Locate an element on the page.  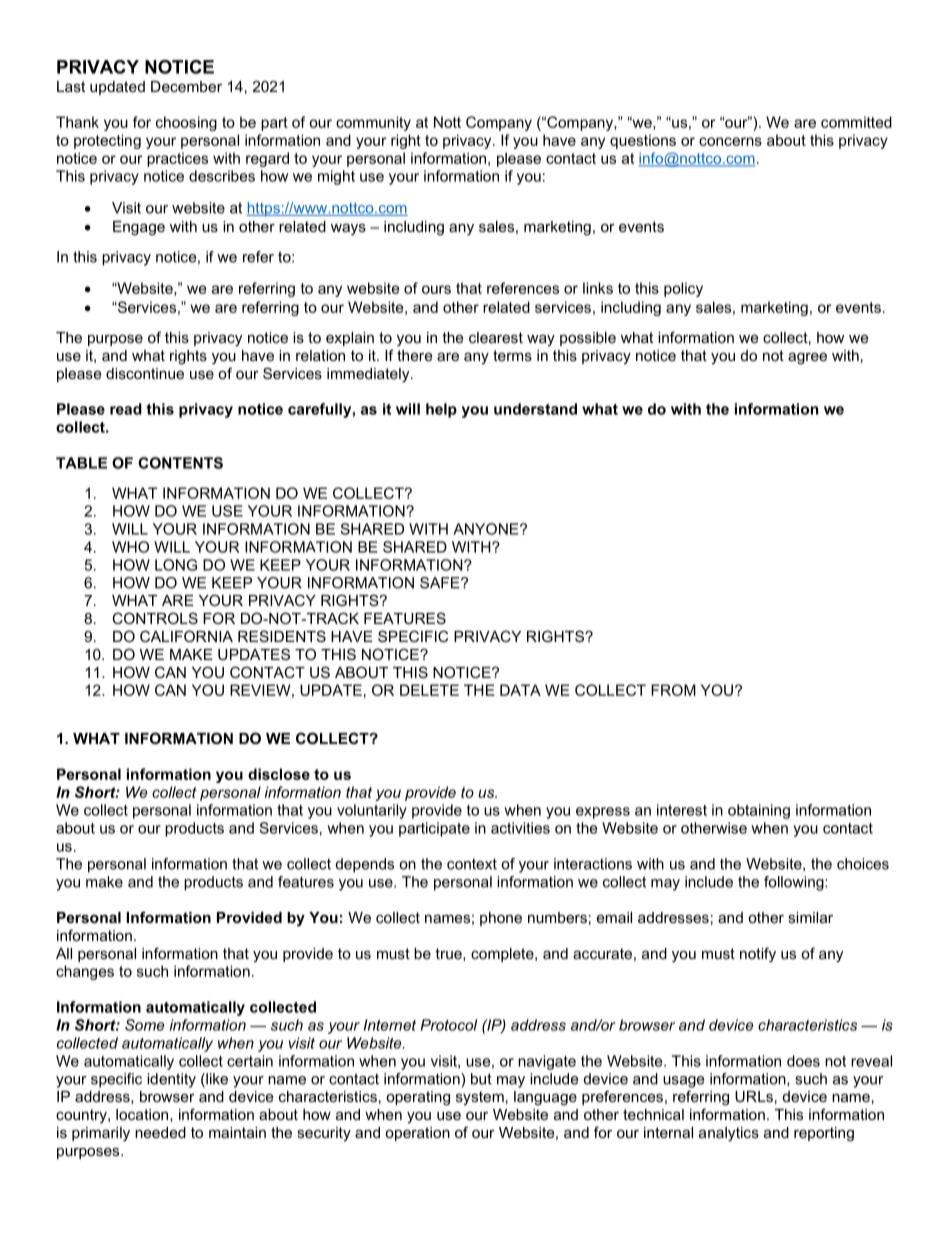
concerns is located at coordinates (730, 141).
